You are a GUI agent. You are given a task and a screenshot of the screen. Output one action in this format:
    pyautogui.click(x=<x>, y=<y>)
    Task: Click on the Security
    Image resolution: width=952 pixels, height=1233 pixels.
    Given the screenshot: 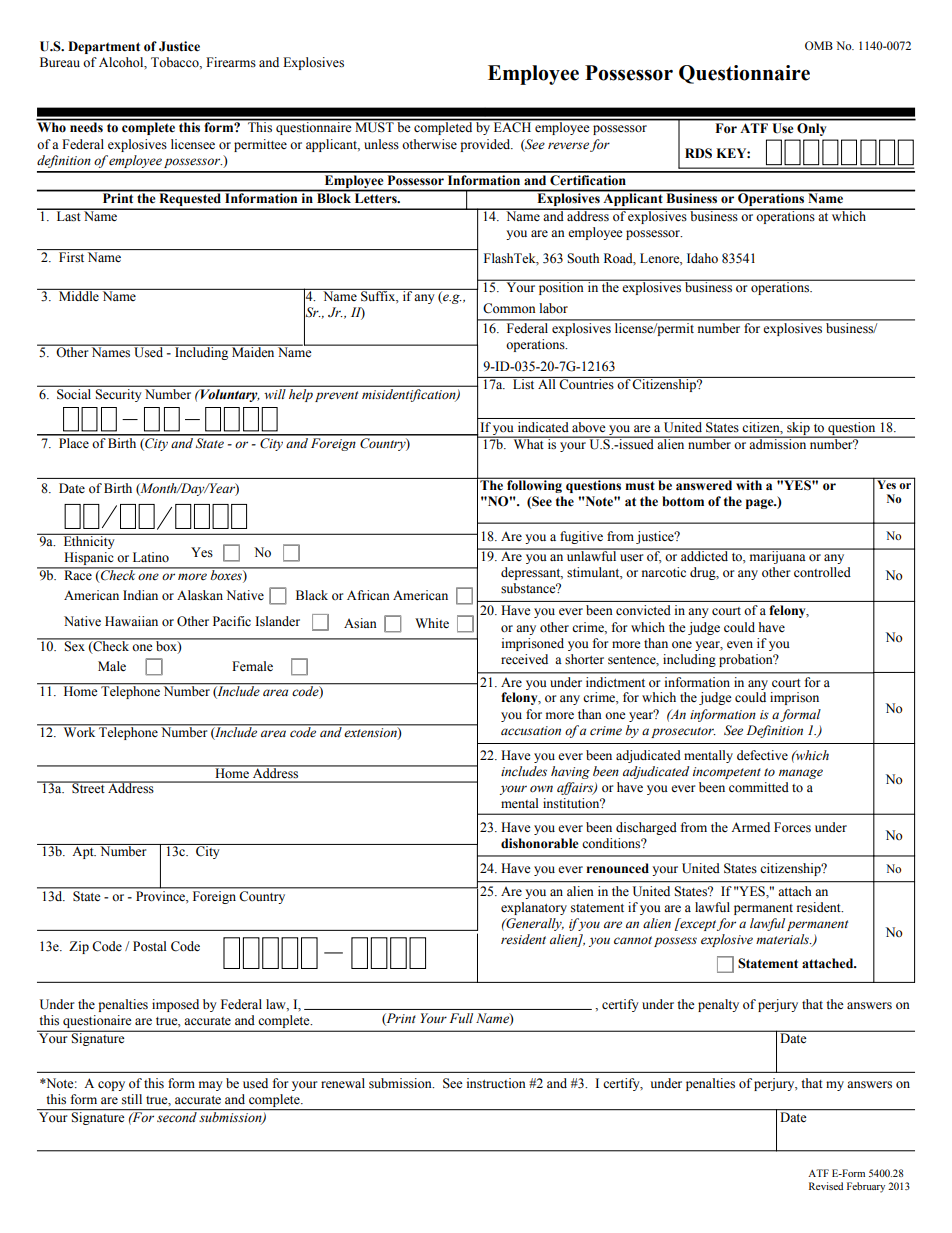 What is the action you would take?
    pyautogui.click(x=118, y=395)
